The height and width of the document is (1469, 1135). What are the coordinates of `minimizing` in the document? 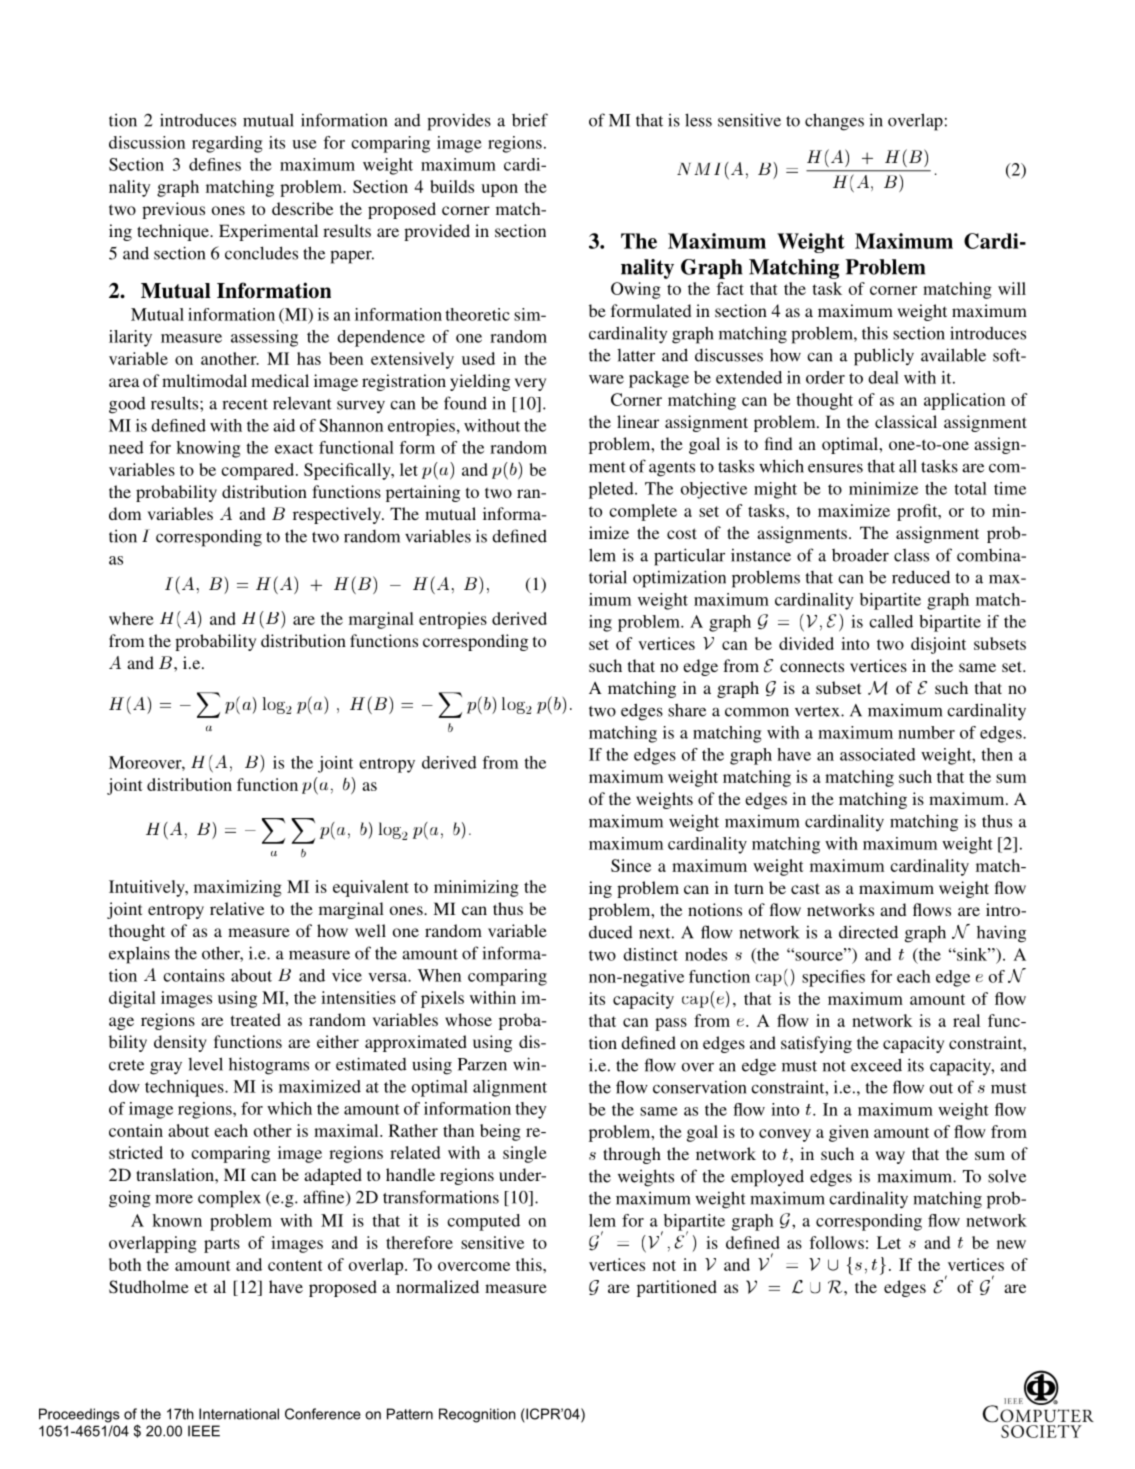 It's located at (476, 888).
